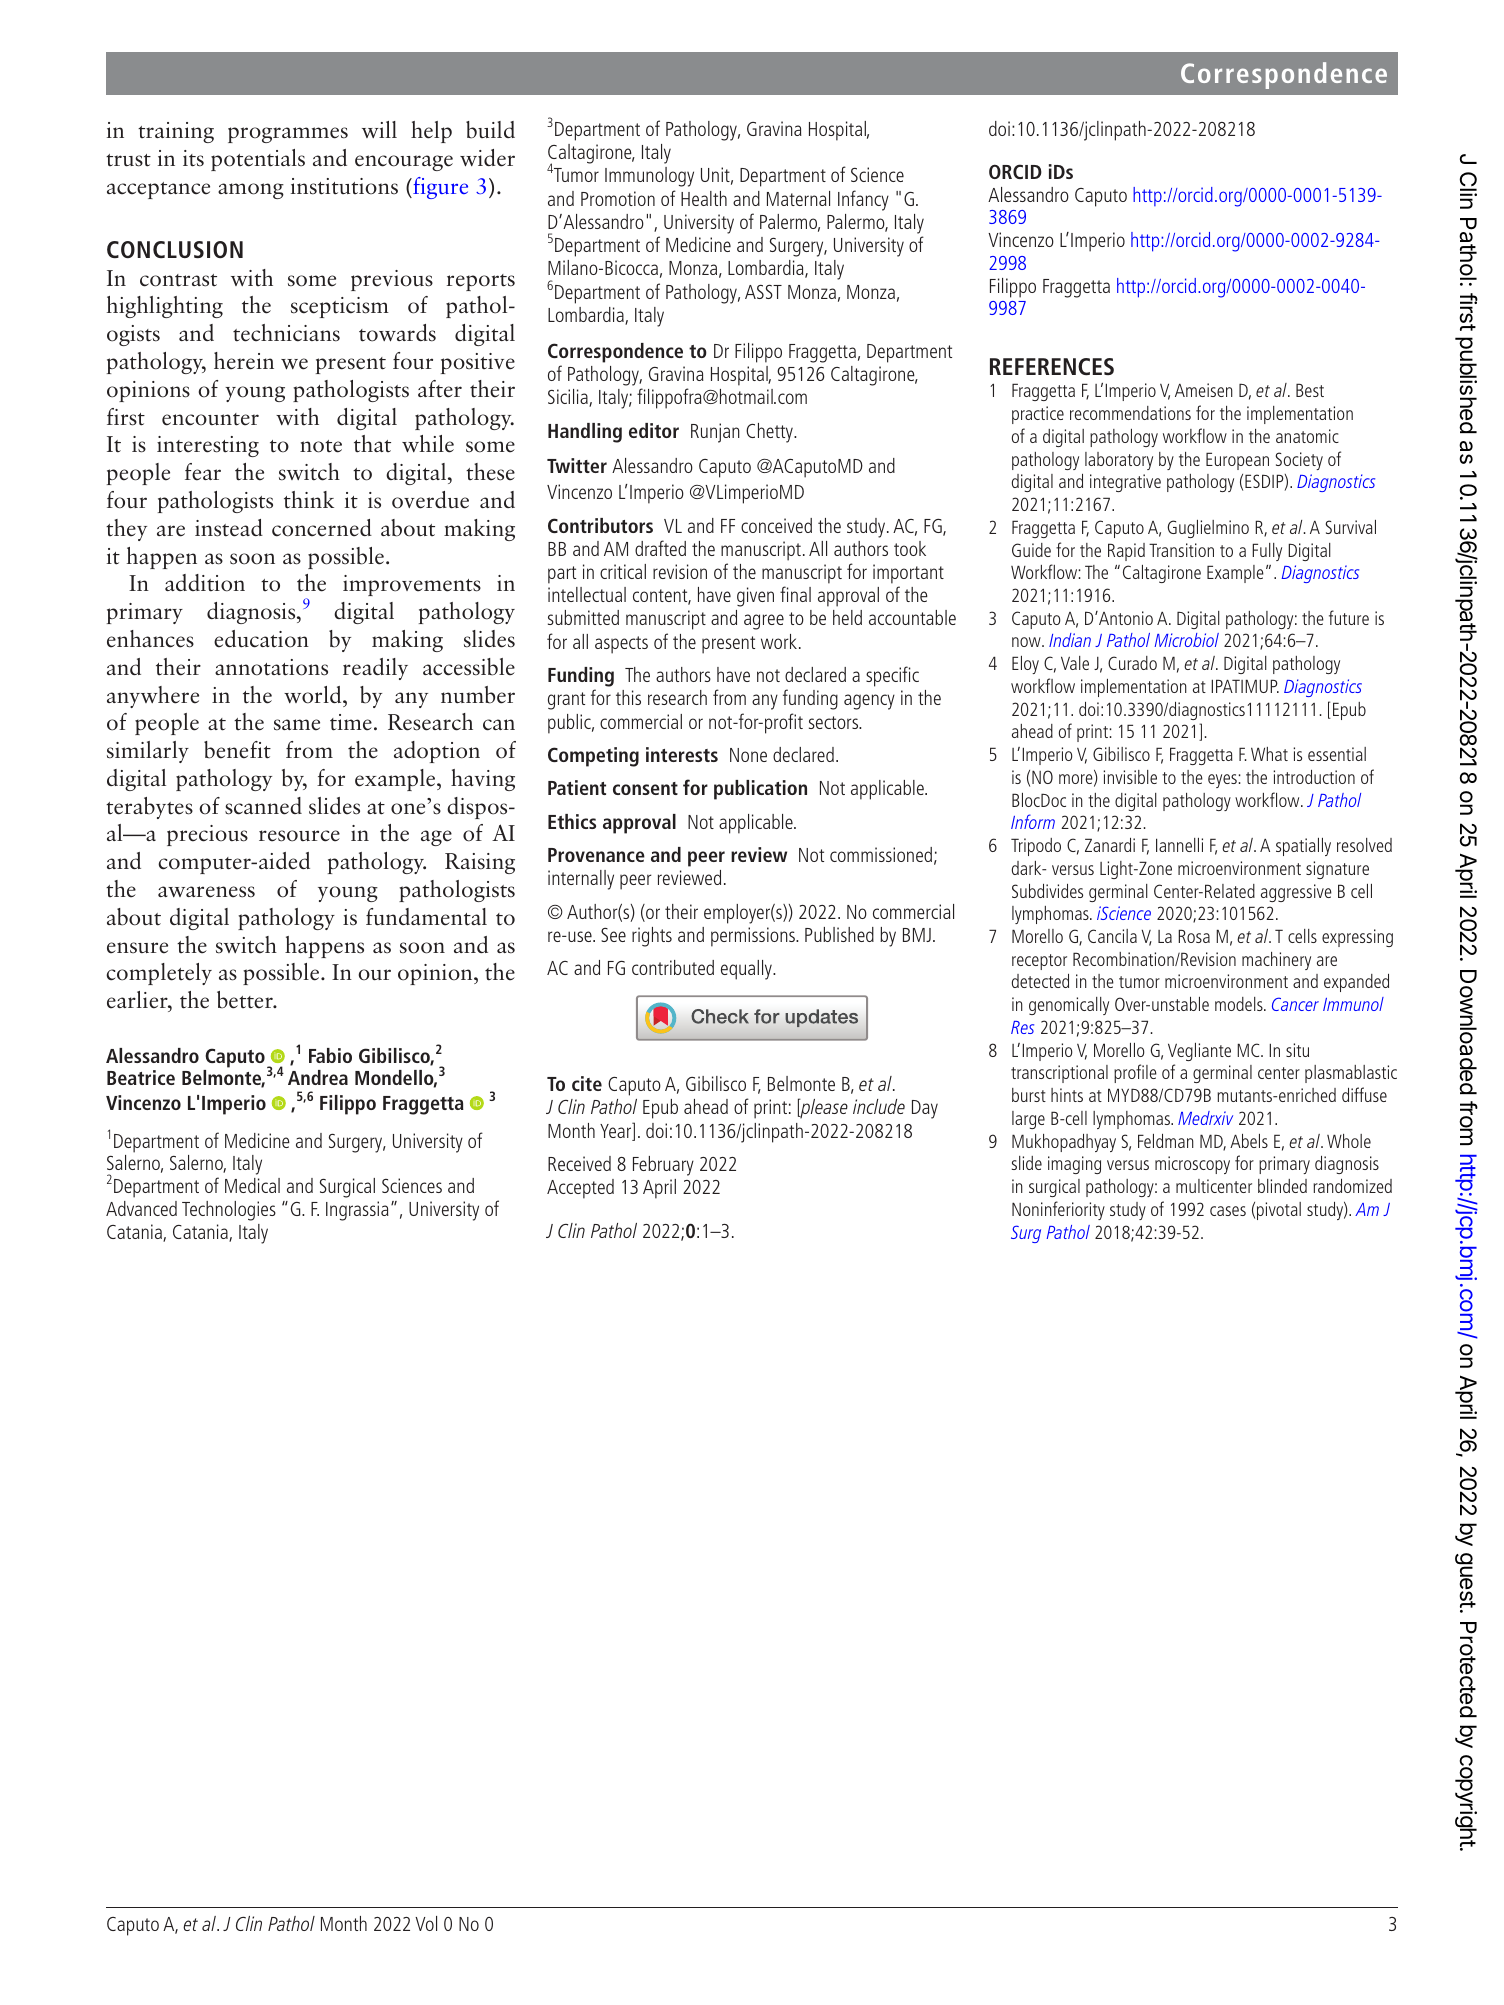  I want to click on same, so click(297, 725).
